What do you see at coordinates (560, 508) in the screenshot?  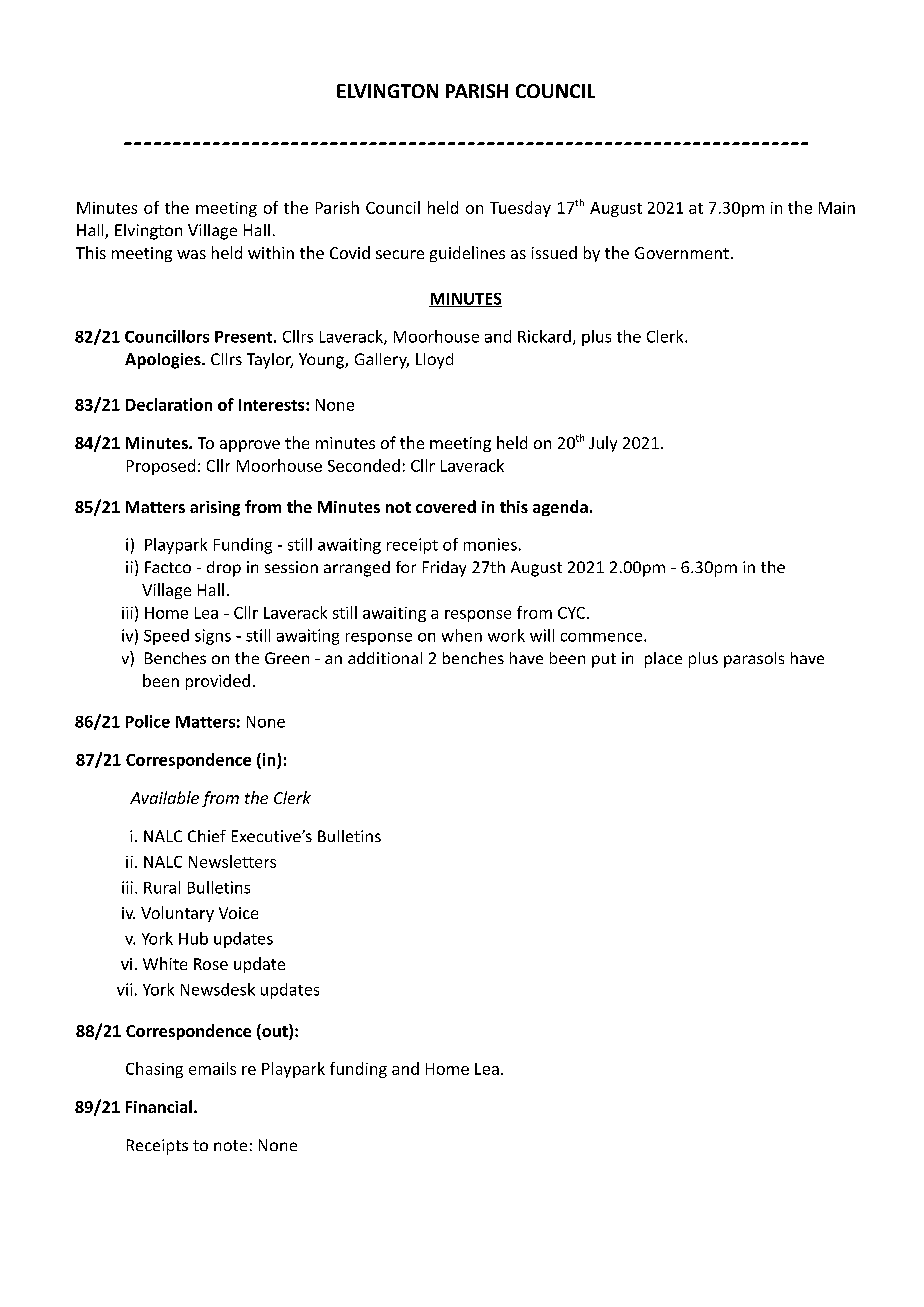 I see `agenda` at bounding box center [560, 508].
